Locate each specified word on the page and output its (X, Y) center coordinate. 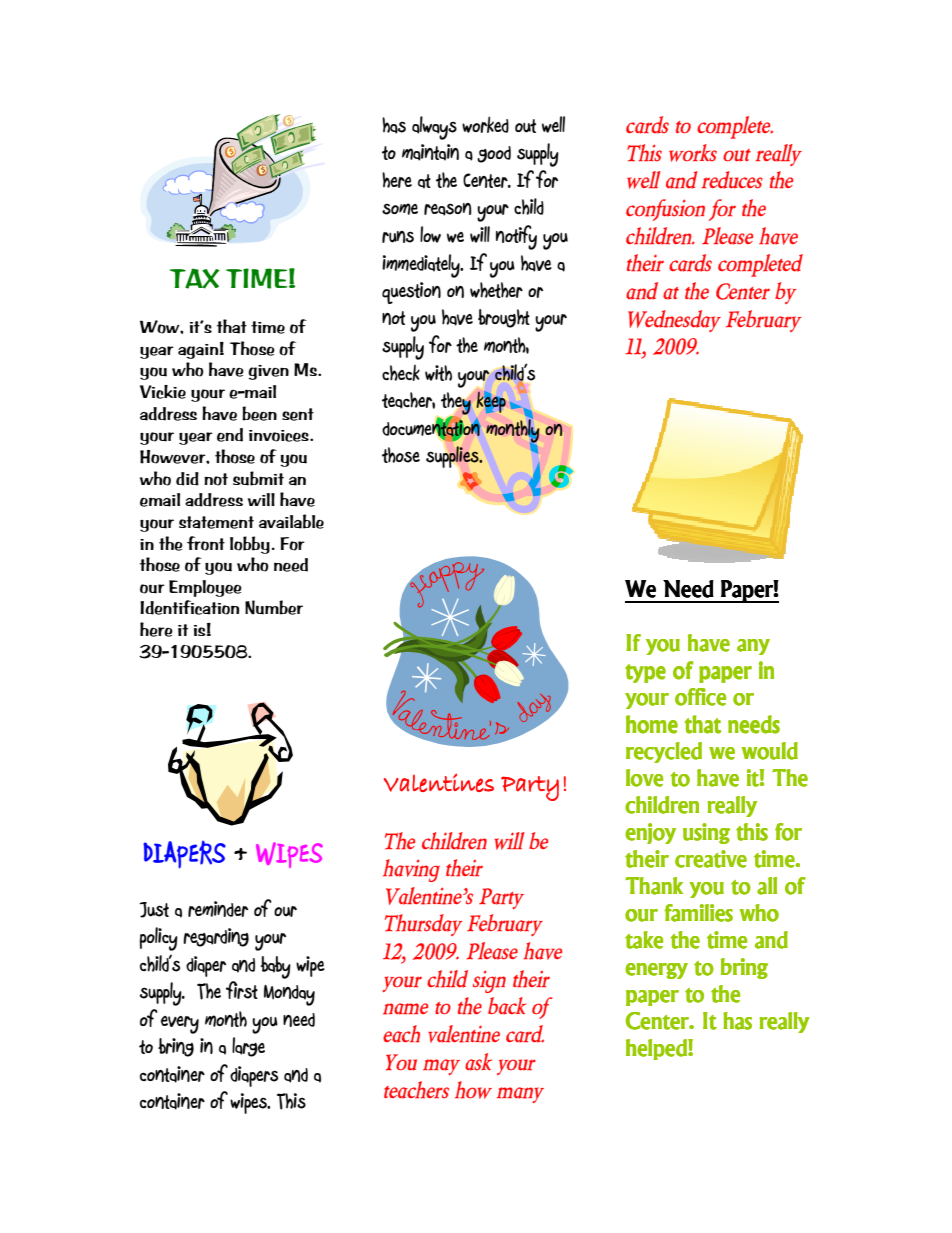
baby (276, 967)
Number (274, 607)
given (268, 372)
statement (216, 522)
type (645, 673)
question (411, 293)
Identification (190, 607)
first (242, 990)
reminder (218, 909)
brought (504, 318)
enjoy (650, 833)
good (494, 154)
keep (491, 402)
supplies (453, 457)
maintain (430, 152)
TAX (194, 278)
